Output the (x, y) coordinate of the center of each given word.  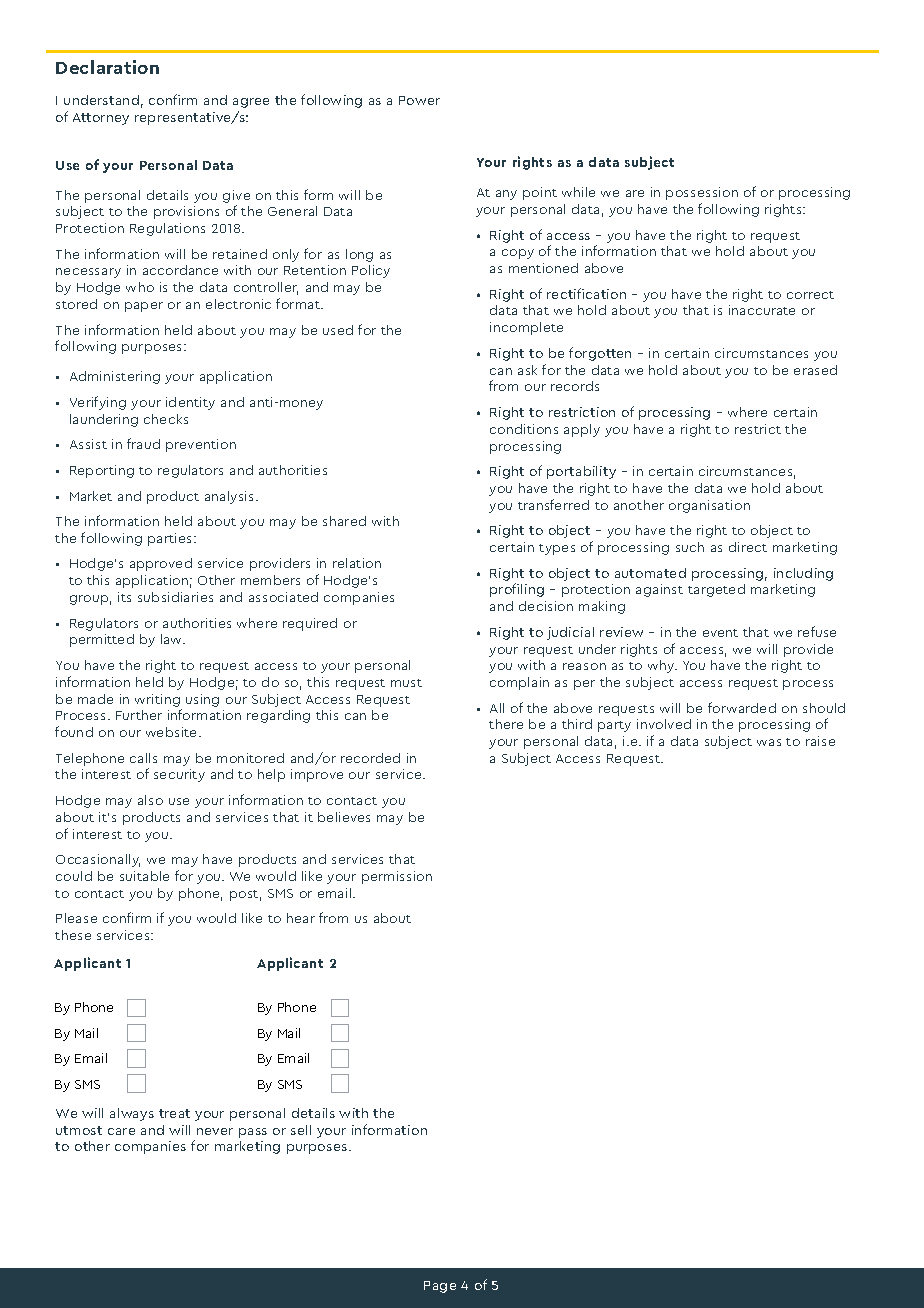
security (179, 775)
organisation (709, 506)
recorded (370, 758)
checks (166, 419)
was (769, 742)
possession (702, 193)
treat (174, 1113)
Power (419, 100)
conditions (524, 429)
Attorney (101, 119)
